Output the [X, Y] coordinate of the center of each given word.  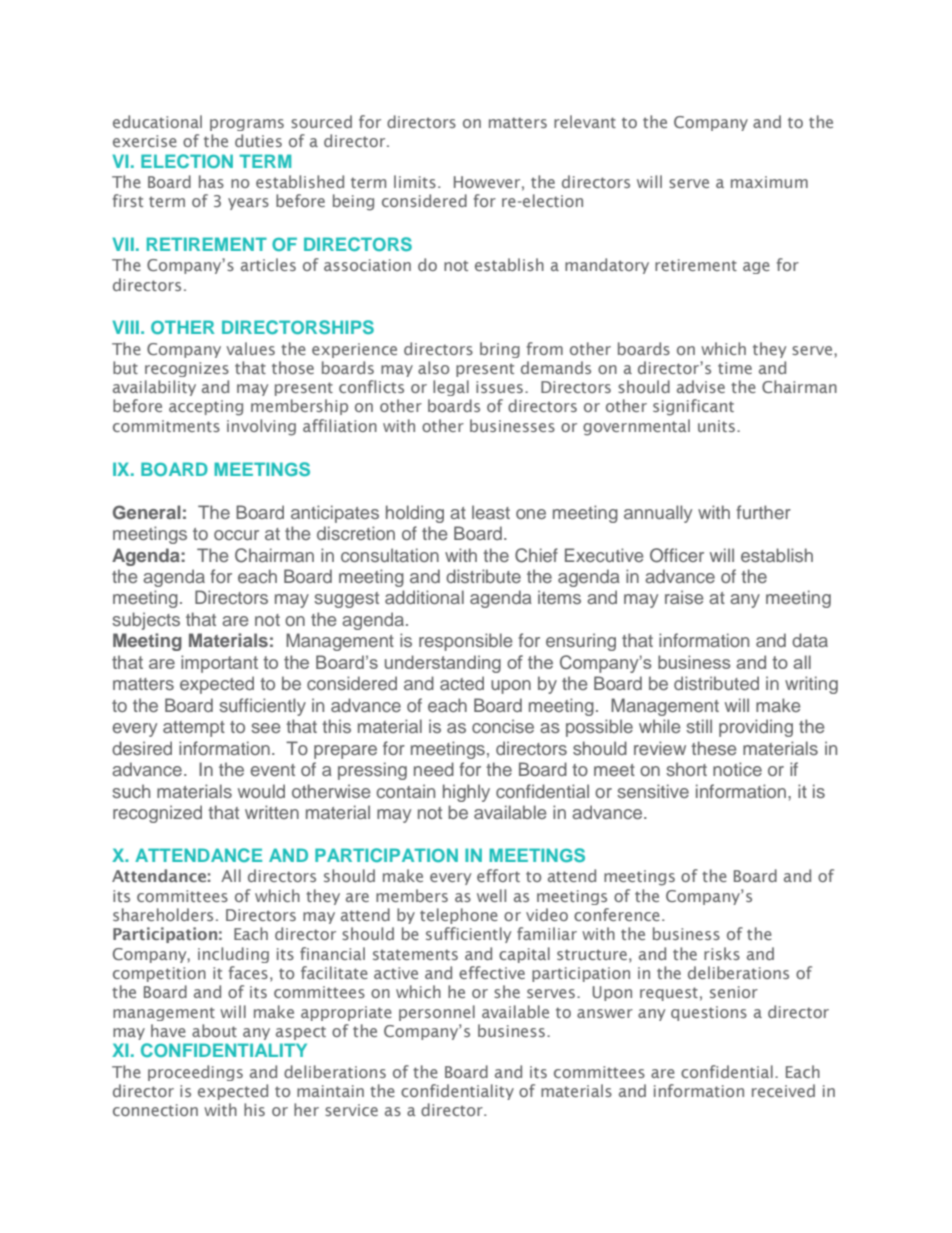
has [211, 181]
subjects [146, 621]
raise [684, 597]
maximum [769, 182]
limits [415, 181]
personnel [437, 1013]
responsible [466, 642]
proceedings [195, 1073]
